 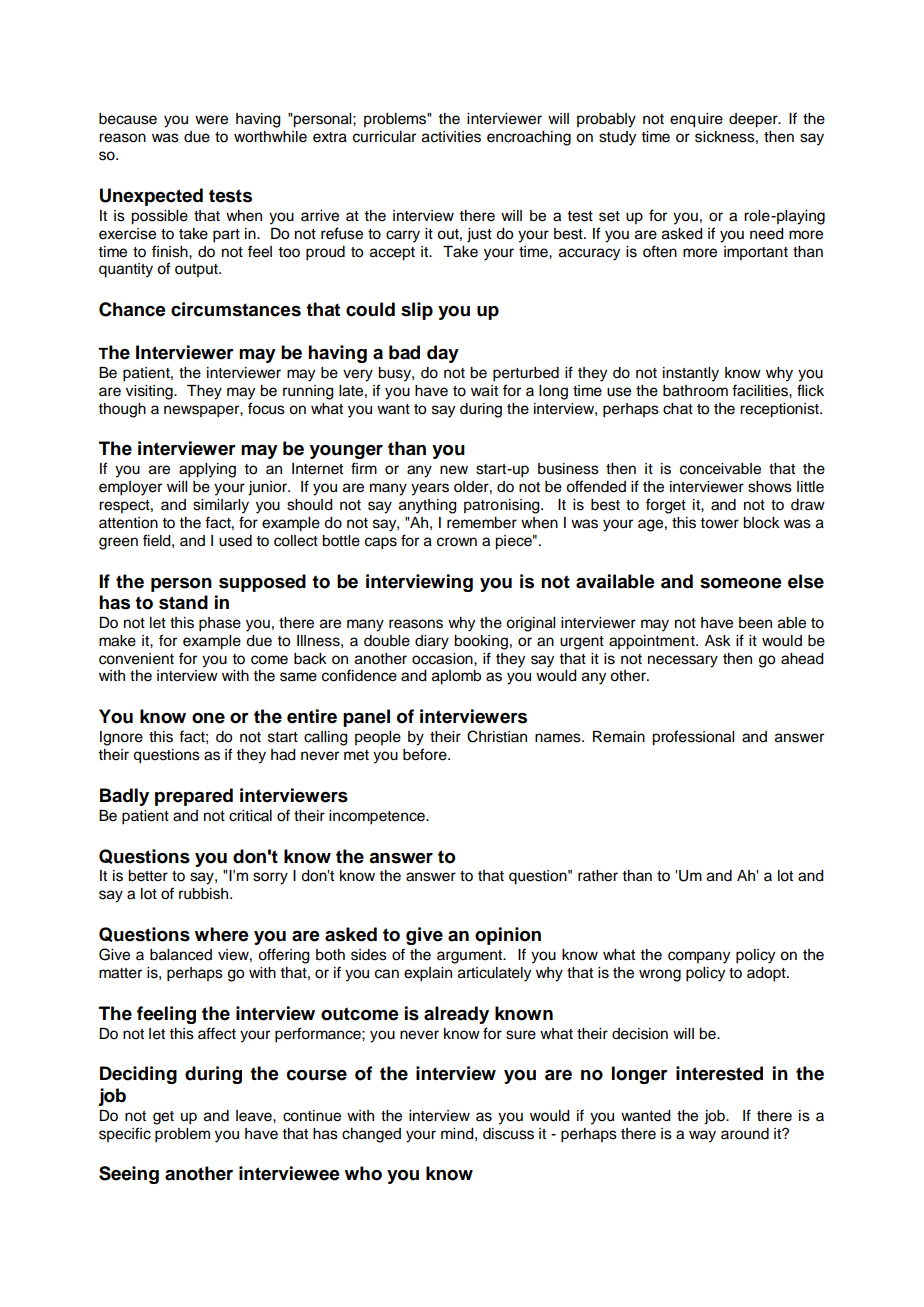 I want to click on prepared, so click(x=194, y=797).
